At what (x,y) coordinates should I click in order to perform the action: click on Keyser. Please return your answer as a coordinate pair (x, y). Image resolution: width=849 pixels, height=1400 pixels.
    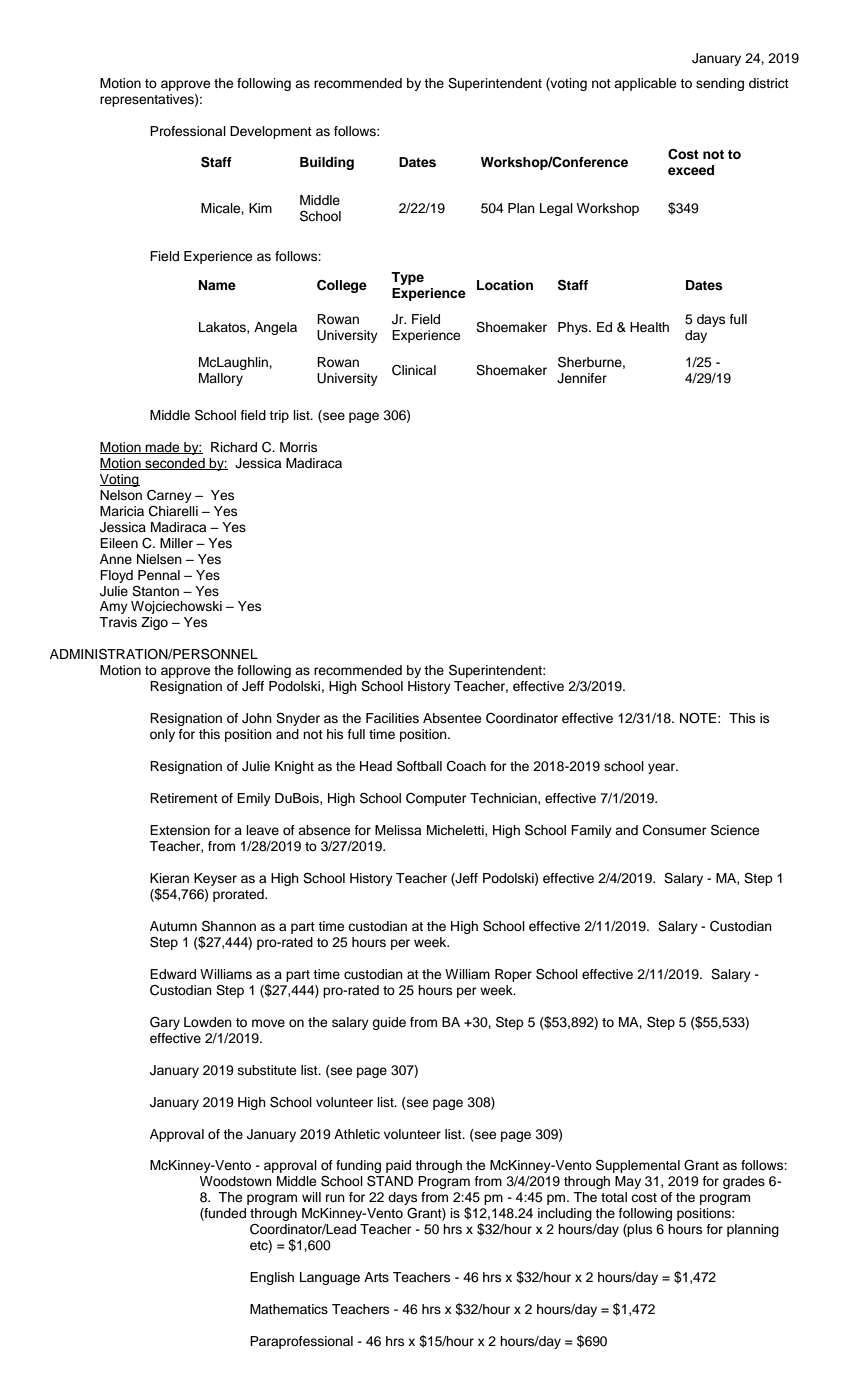
    Looking at the image, I should click on (215, 879).
